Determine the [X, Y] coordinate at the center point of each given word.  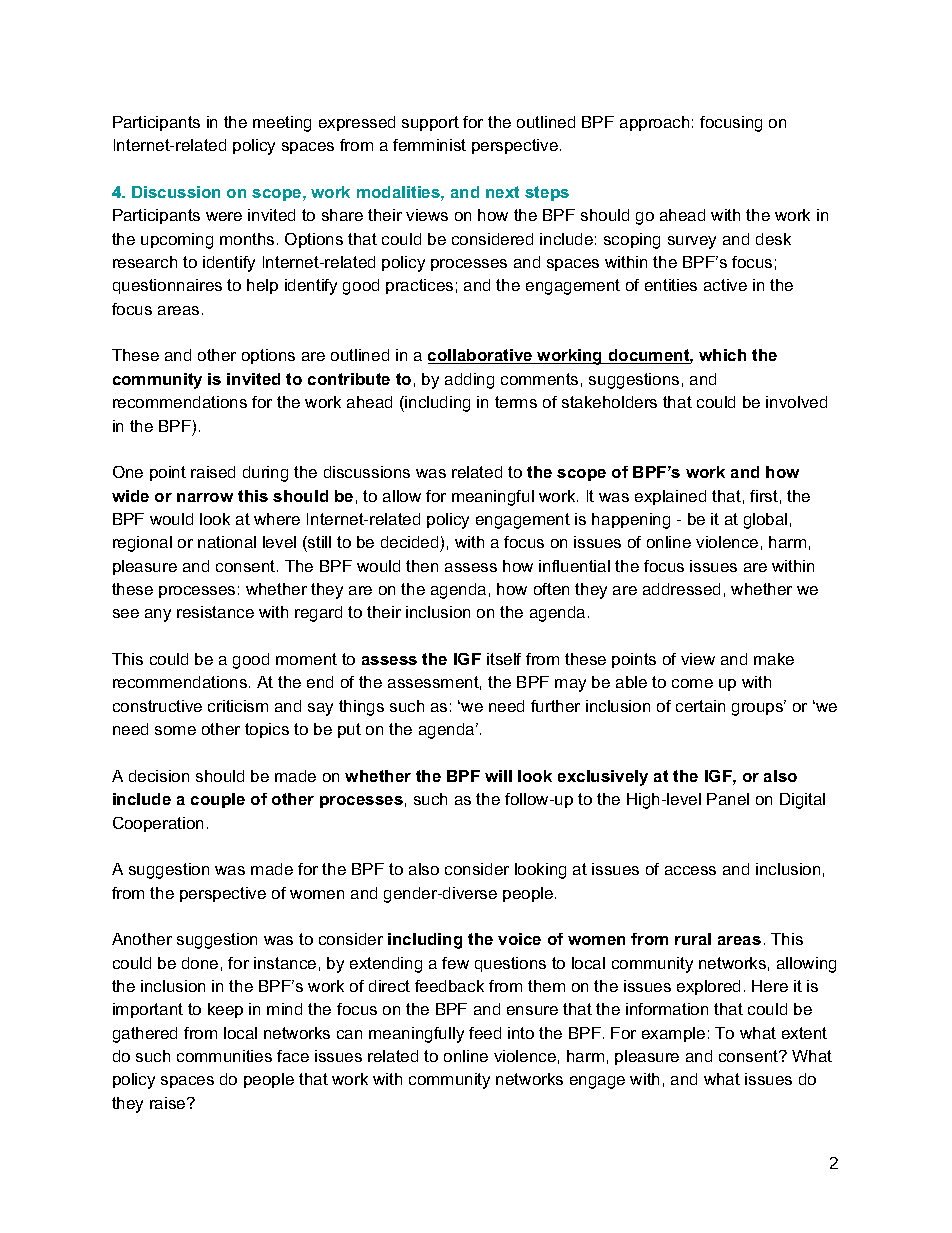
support [430, 123]
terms [516, 402]
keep [225, 1010]
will [498, 776]
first [764, 496]
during [265, 474]
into [521, 1033]
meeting [282, 124]
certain [700, 706]
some [175, 730]
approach [654, 123]
